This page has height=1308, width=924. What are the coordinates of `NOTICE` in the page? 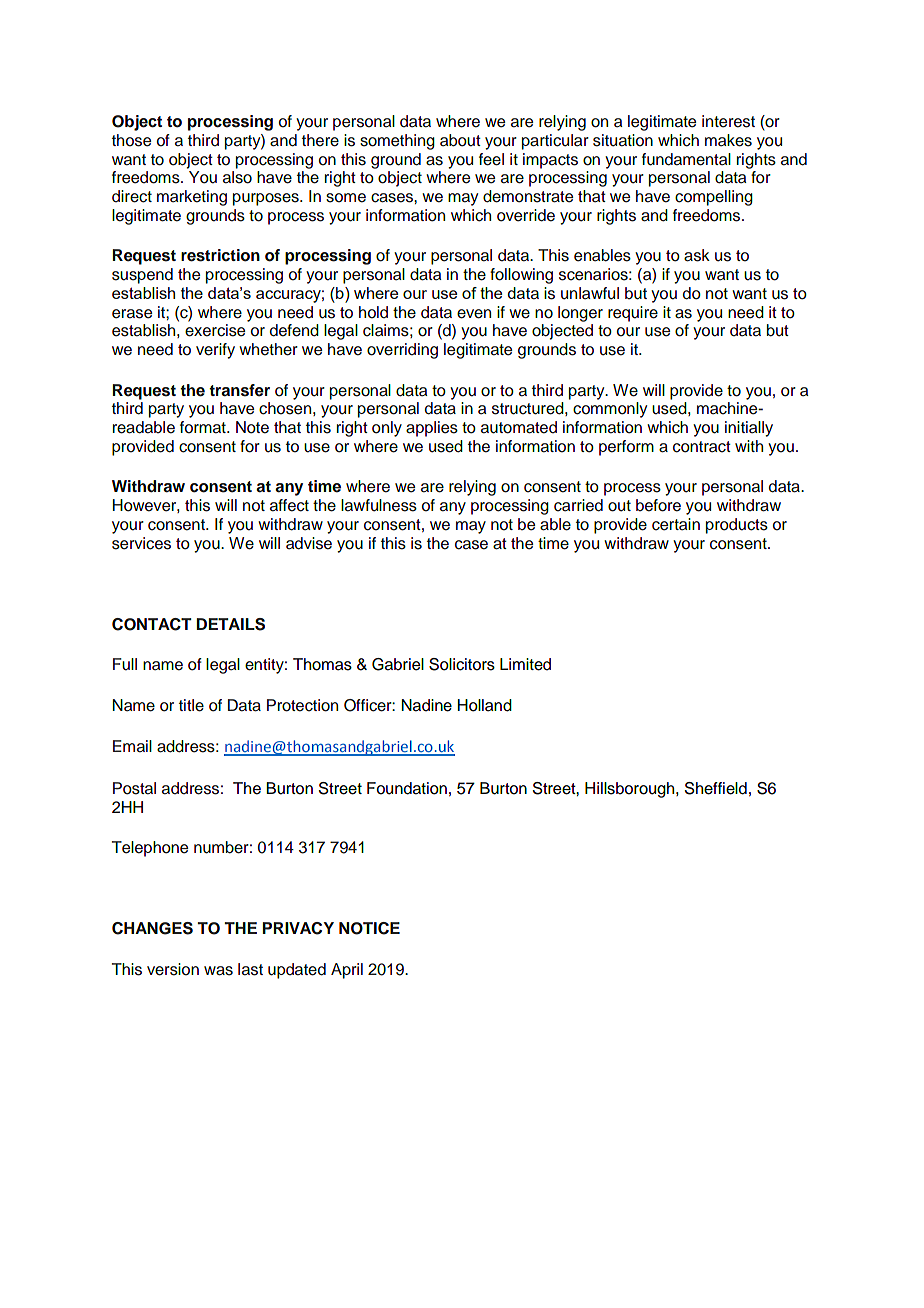 It's located at (369, 928).
